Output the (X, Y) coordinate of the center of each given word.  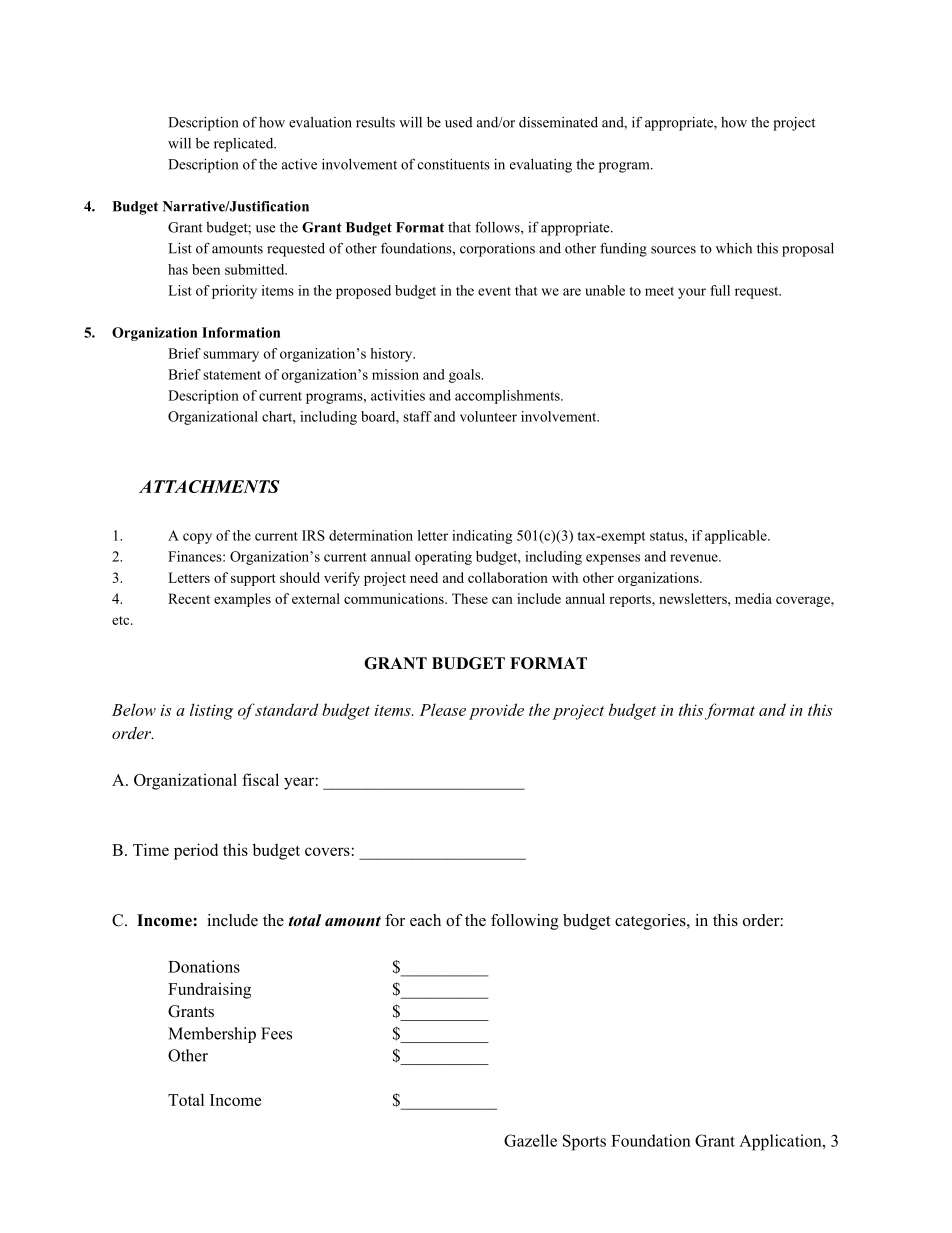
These (470, 598)
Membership (212, 1035)
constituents (454, 164)
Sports (584, 1142)
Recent (189, 598)
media (753, 598)
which (734, 248)
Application (781, 1142)
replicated (245, 145)
